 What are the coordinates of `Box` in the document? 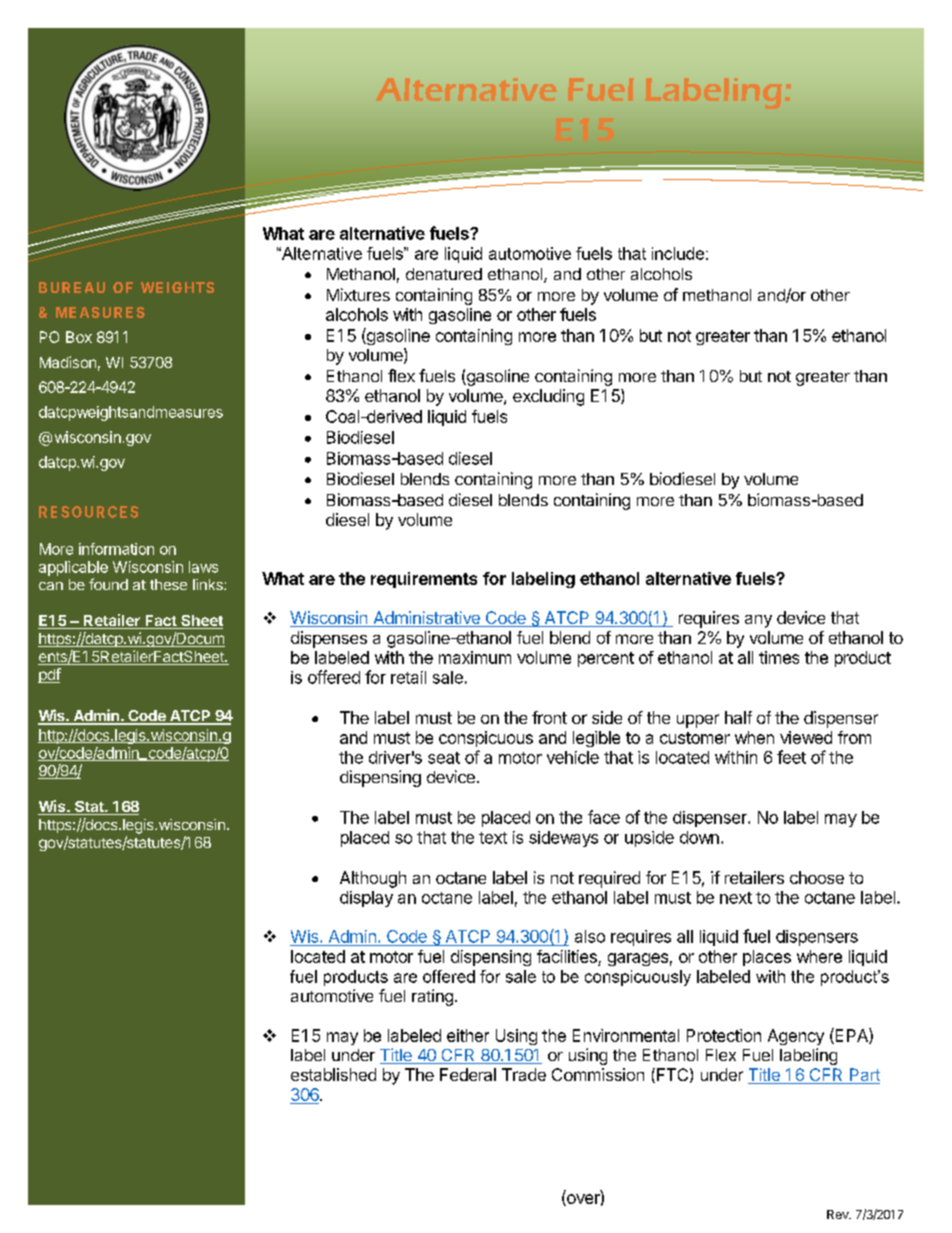 It's located at (79, 337).
